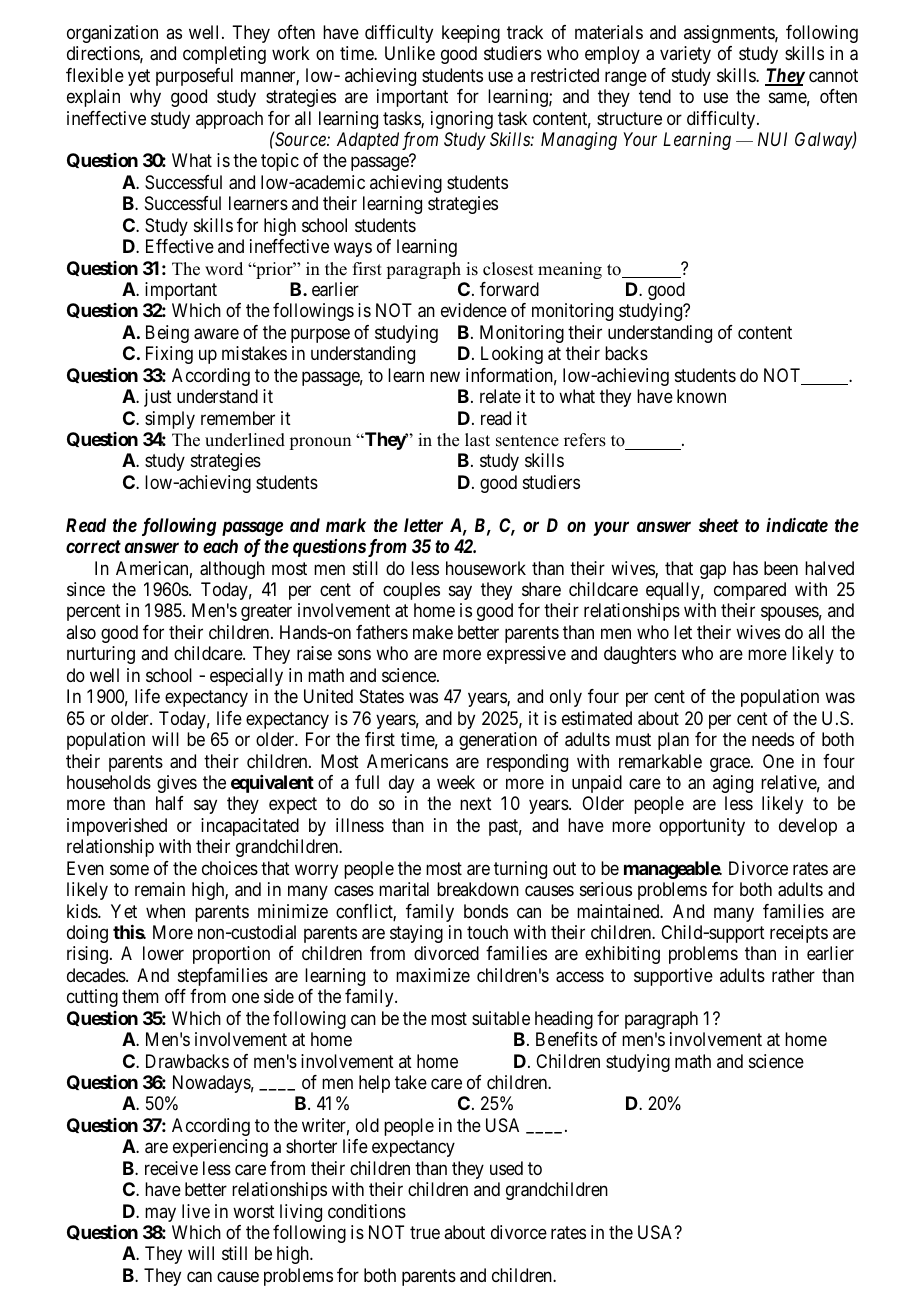 The image size is (924, 1307). Describe the element at coordinates (145, 98) in the screenshot. I see `why` at that location.
